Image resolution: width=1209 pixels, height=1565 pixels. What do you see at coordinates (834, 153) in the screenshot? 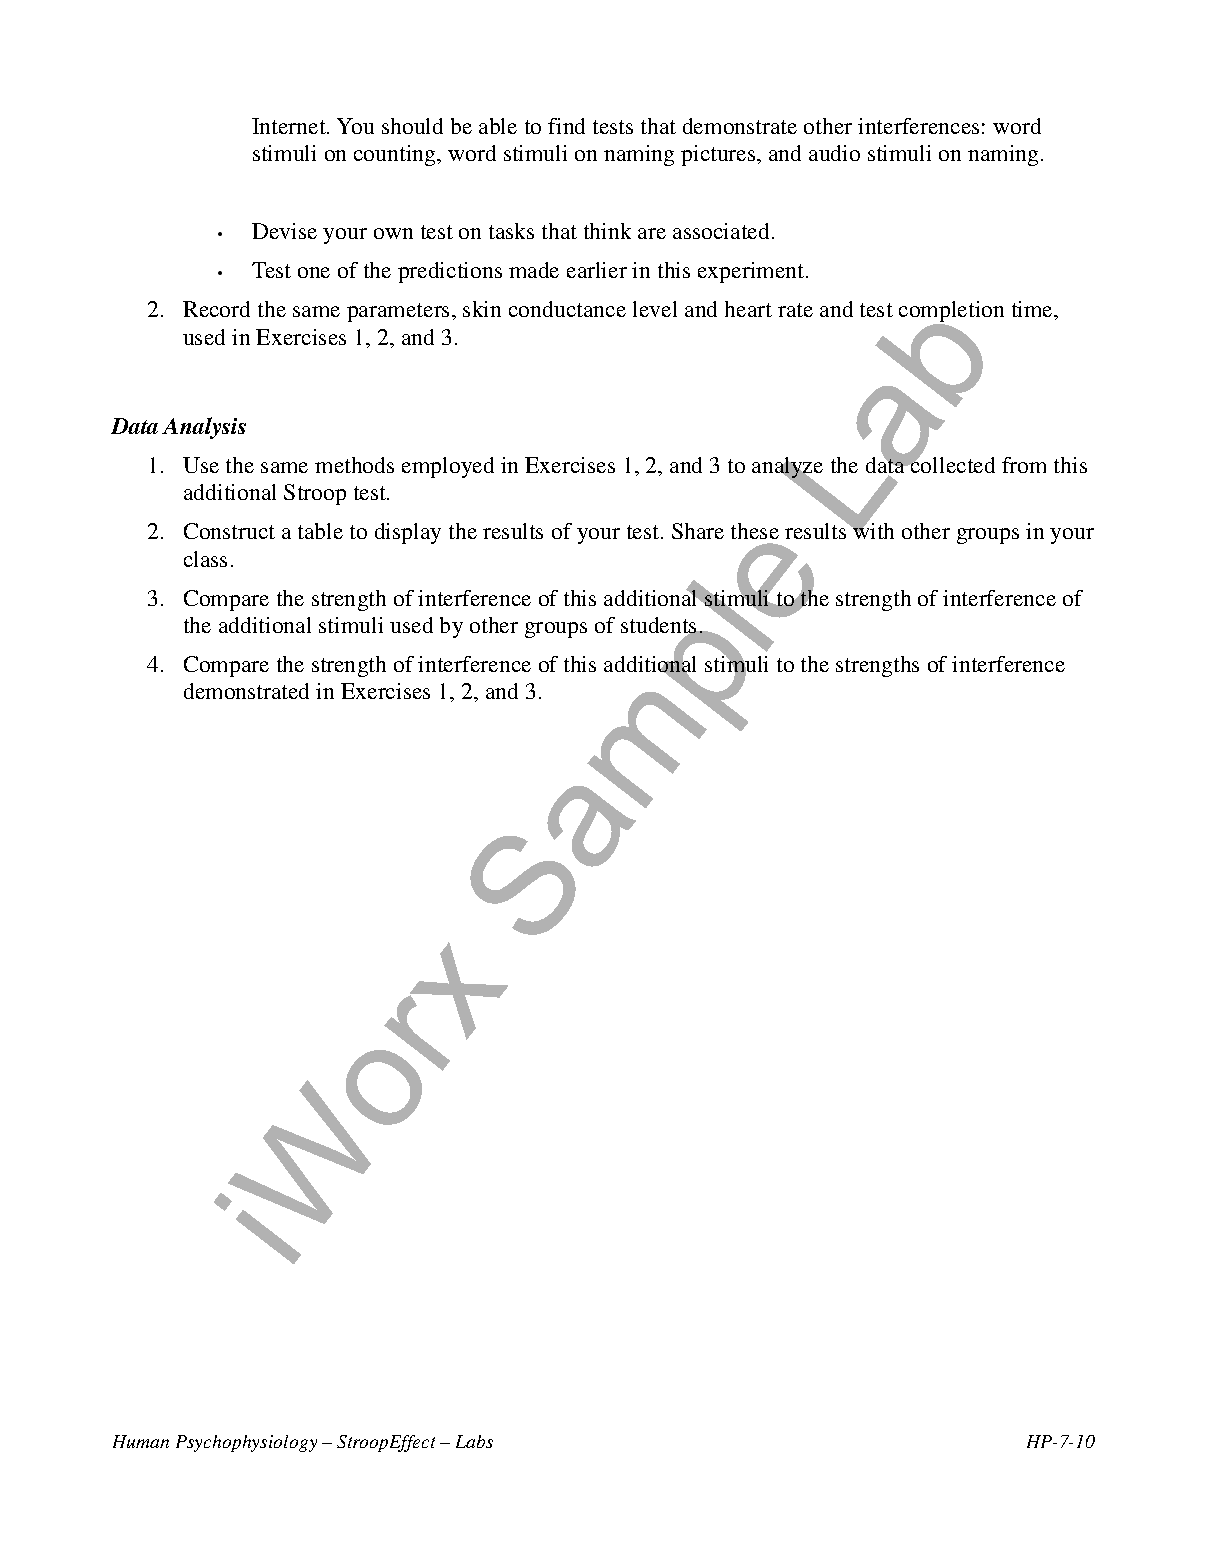
I see `audio` at bounding box center [834, 153].
